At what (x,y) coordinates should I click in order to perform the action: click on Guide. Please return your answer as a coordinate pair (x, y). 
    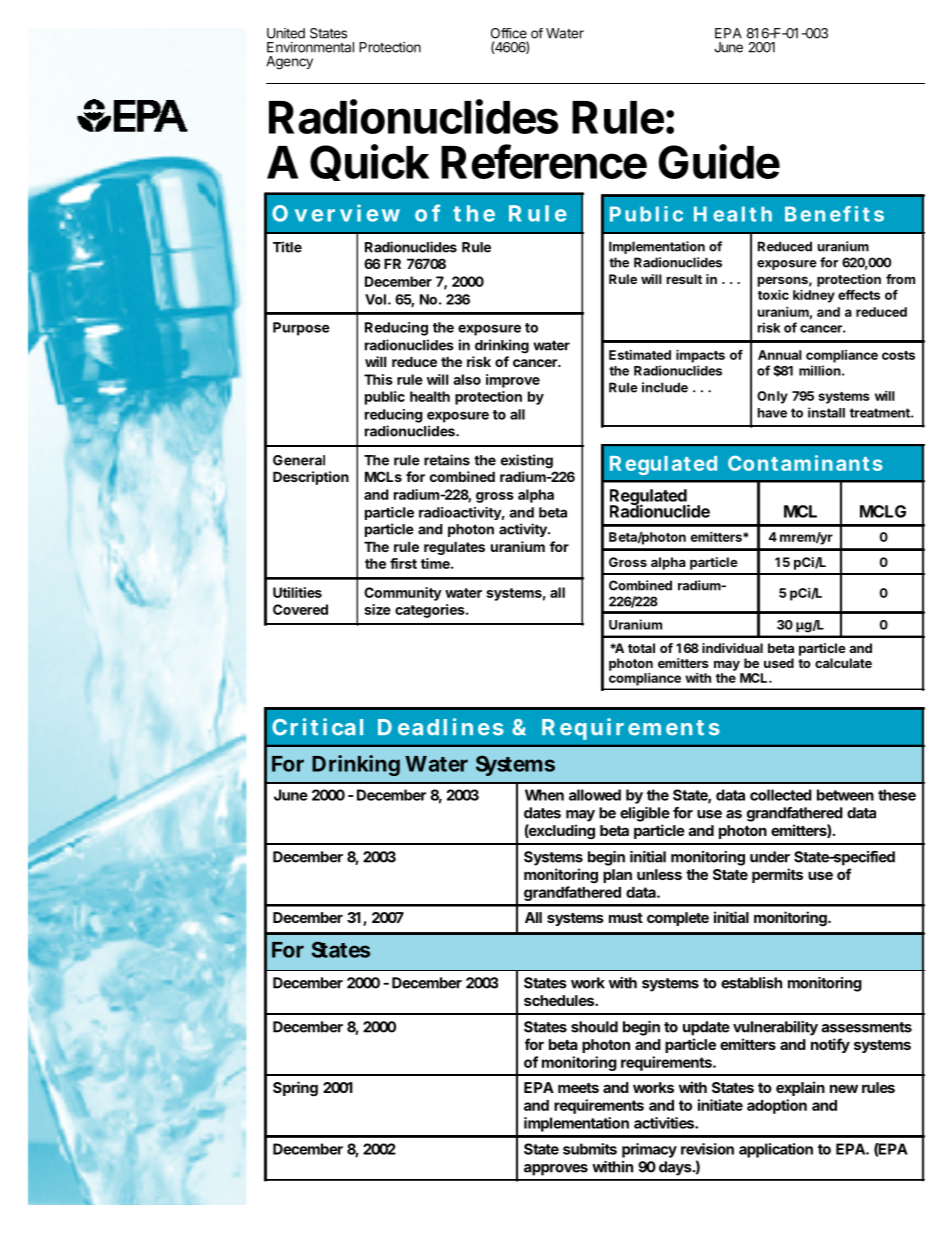
    Looking at the image, I should click on (719, 161).
